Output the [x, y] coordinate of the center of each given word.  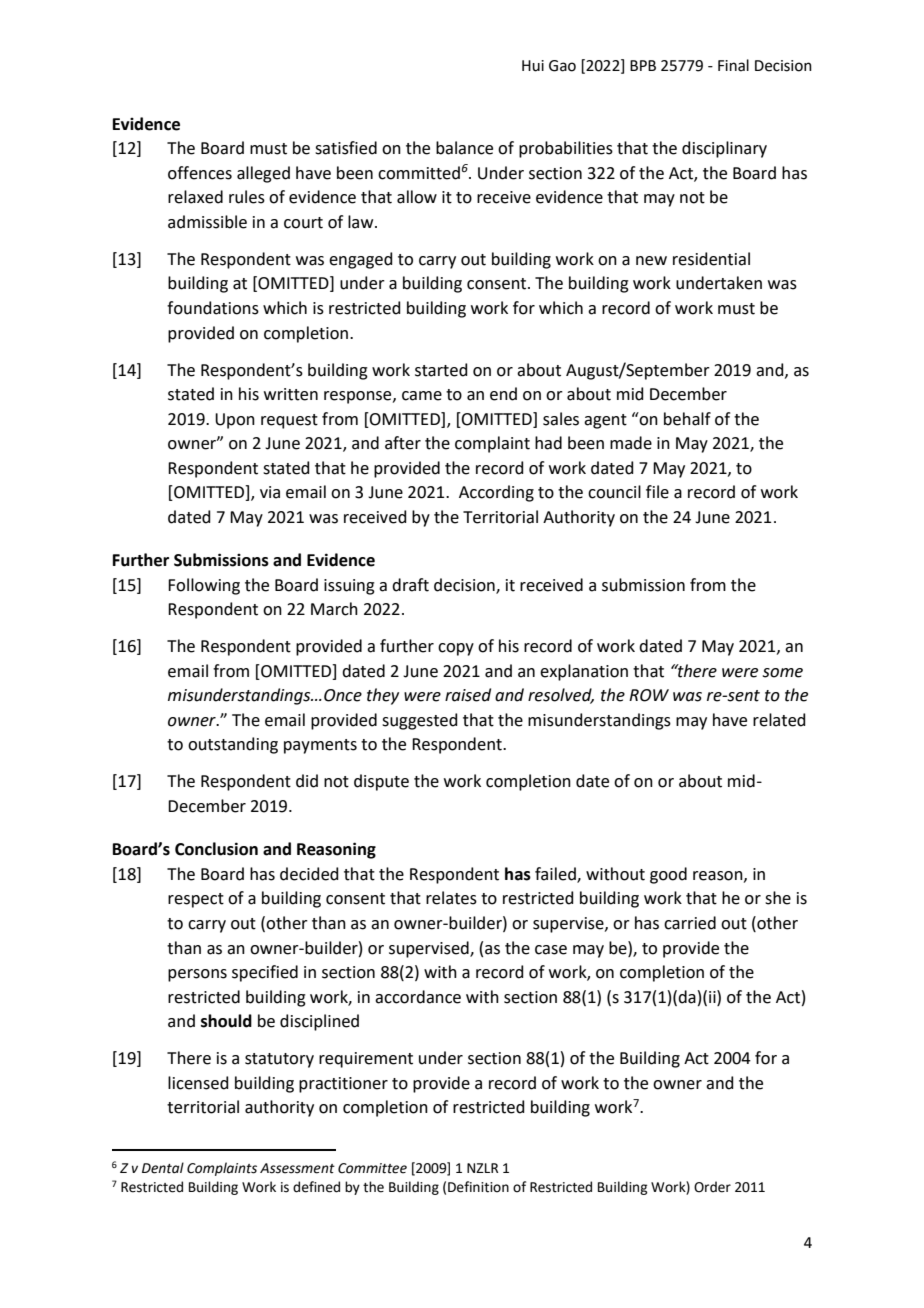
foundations [213, 308]
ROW [649, 695]
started [441, 370]
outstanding [233, 745]
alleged [263, 174]
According [496, 493]
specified [265, 973]
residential [711, 259]
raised [468, 695]
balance [464, 148]
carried [690, 923]
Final [733, 65]
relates [451, 898]
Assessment [297, 1168]
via [270, 492]
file [657, 492]
